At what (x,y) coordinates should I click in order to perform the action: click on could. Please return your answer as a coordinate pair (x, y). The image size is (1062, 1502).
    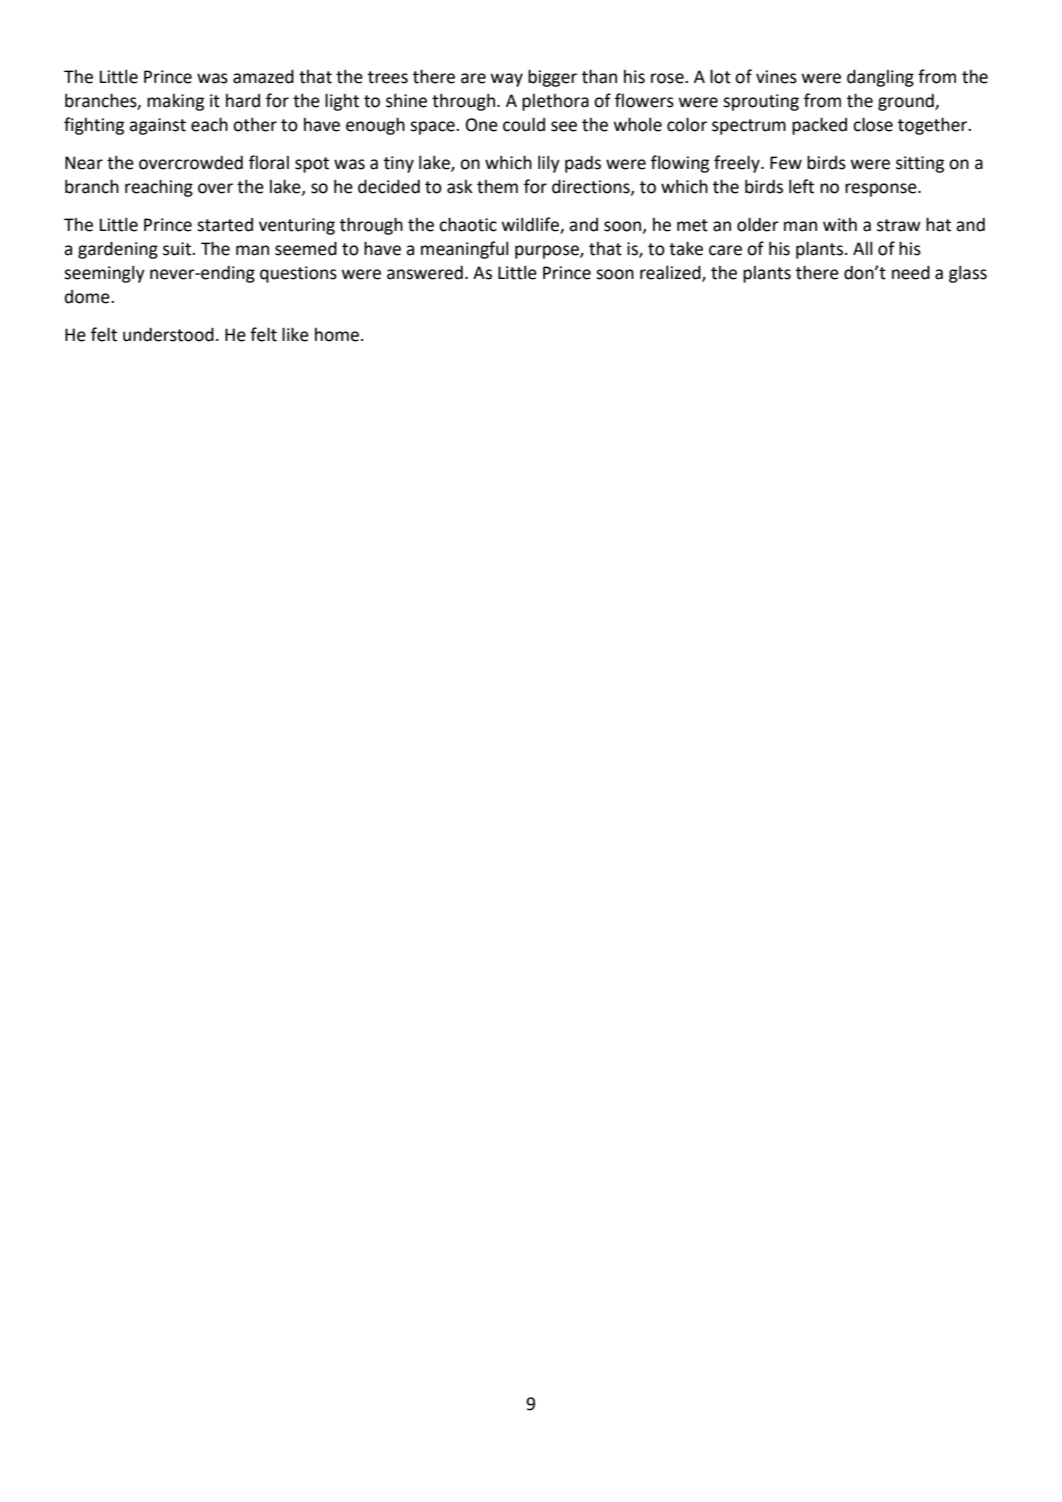
    Looking at the image, I should click on (524, 124).
